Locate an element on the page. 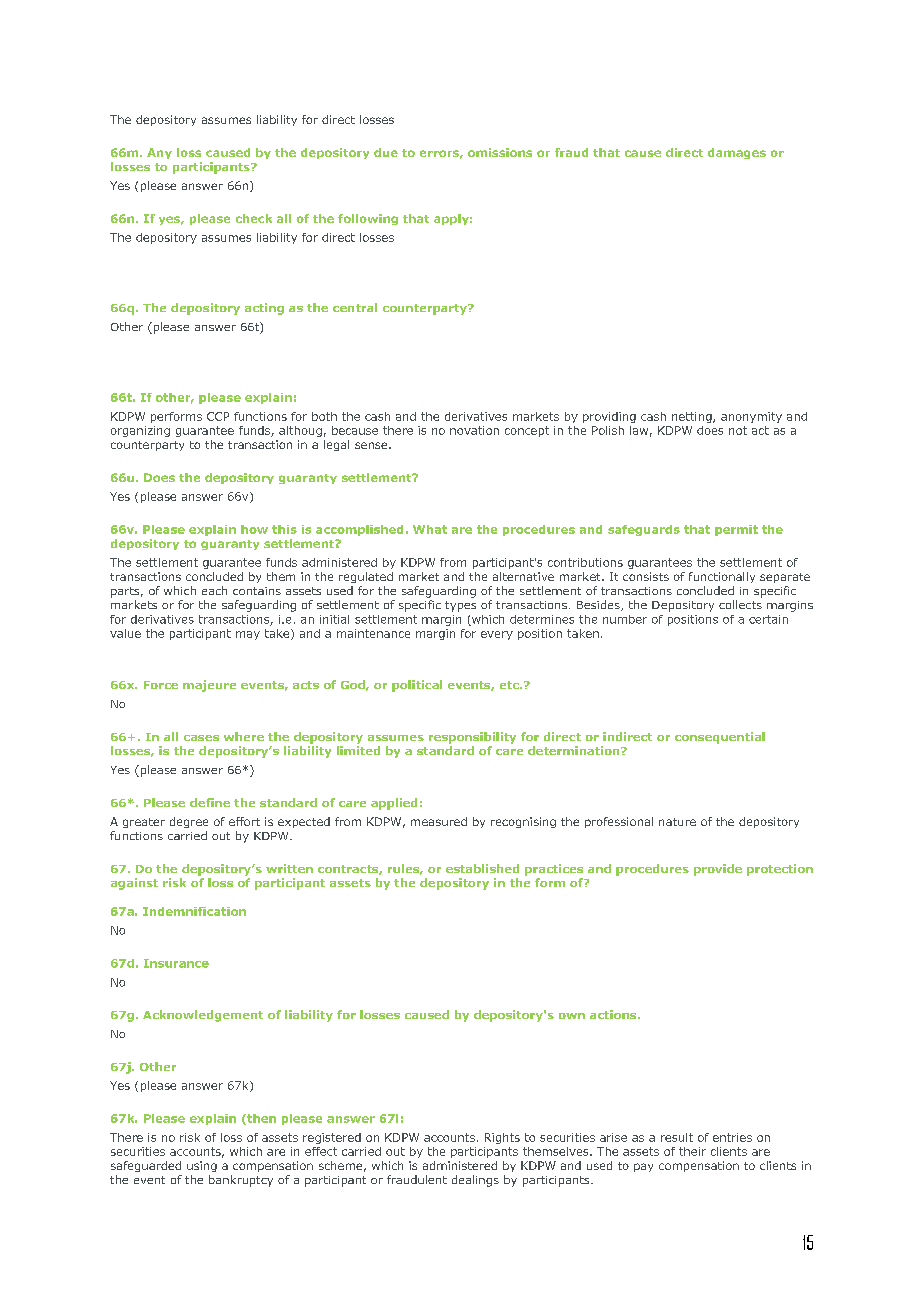  political is located at coordinates (417, 686).
